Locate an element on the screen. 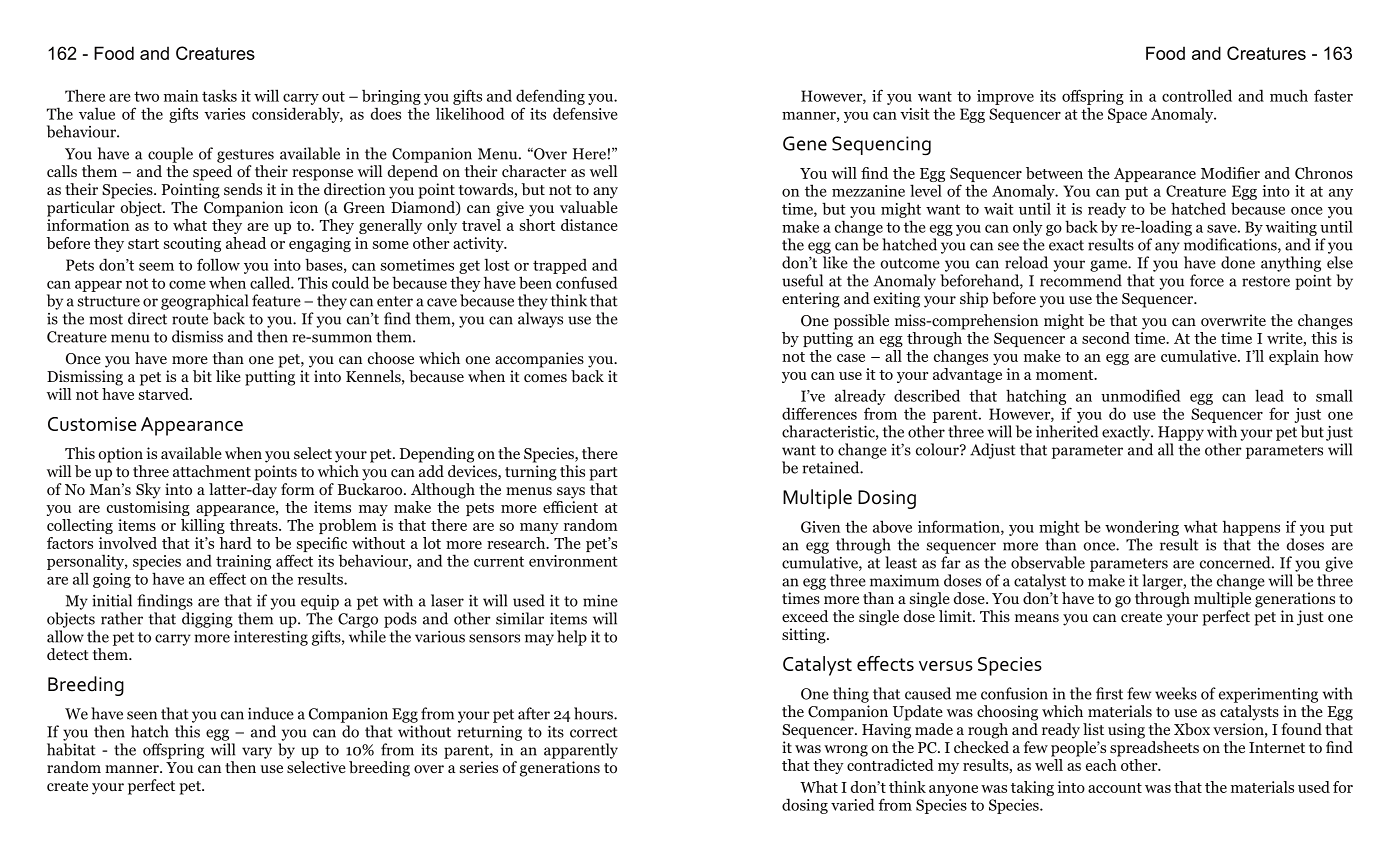  wondering is located at coordinates (1142, 528).
